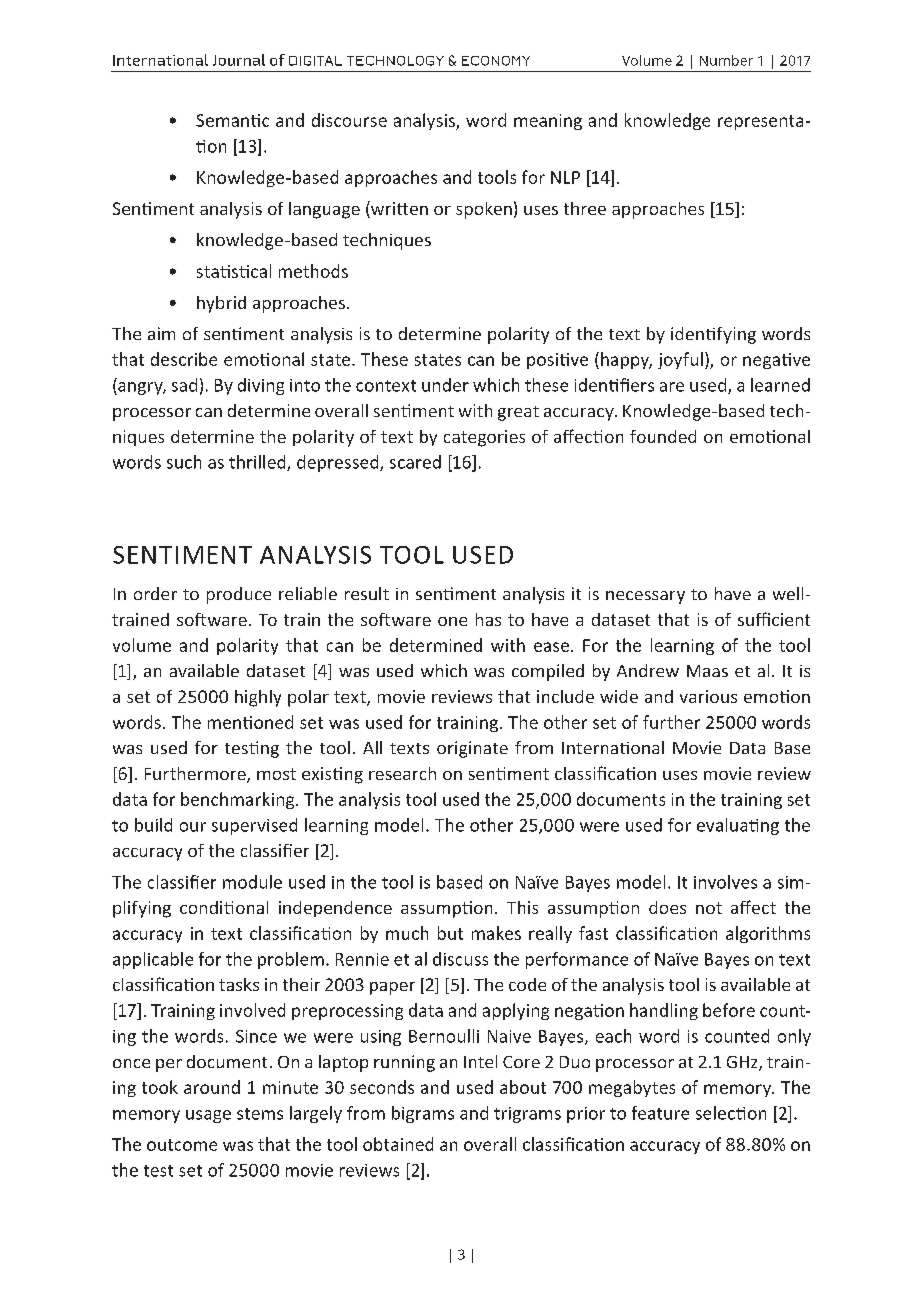  What do you see at coordinates (496, 61) in the screenshot?
I see `ECONOMY` at bounding box center [496, 61].
